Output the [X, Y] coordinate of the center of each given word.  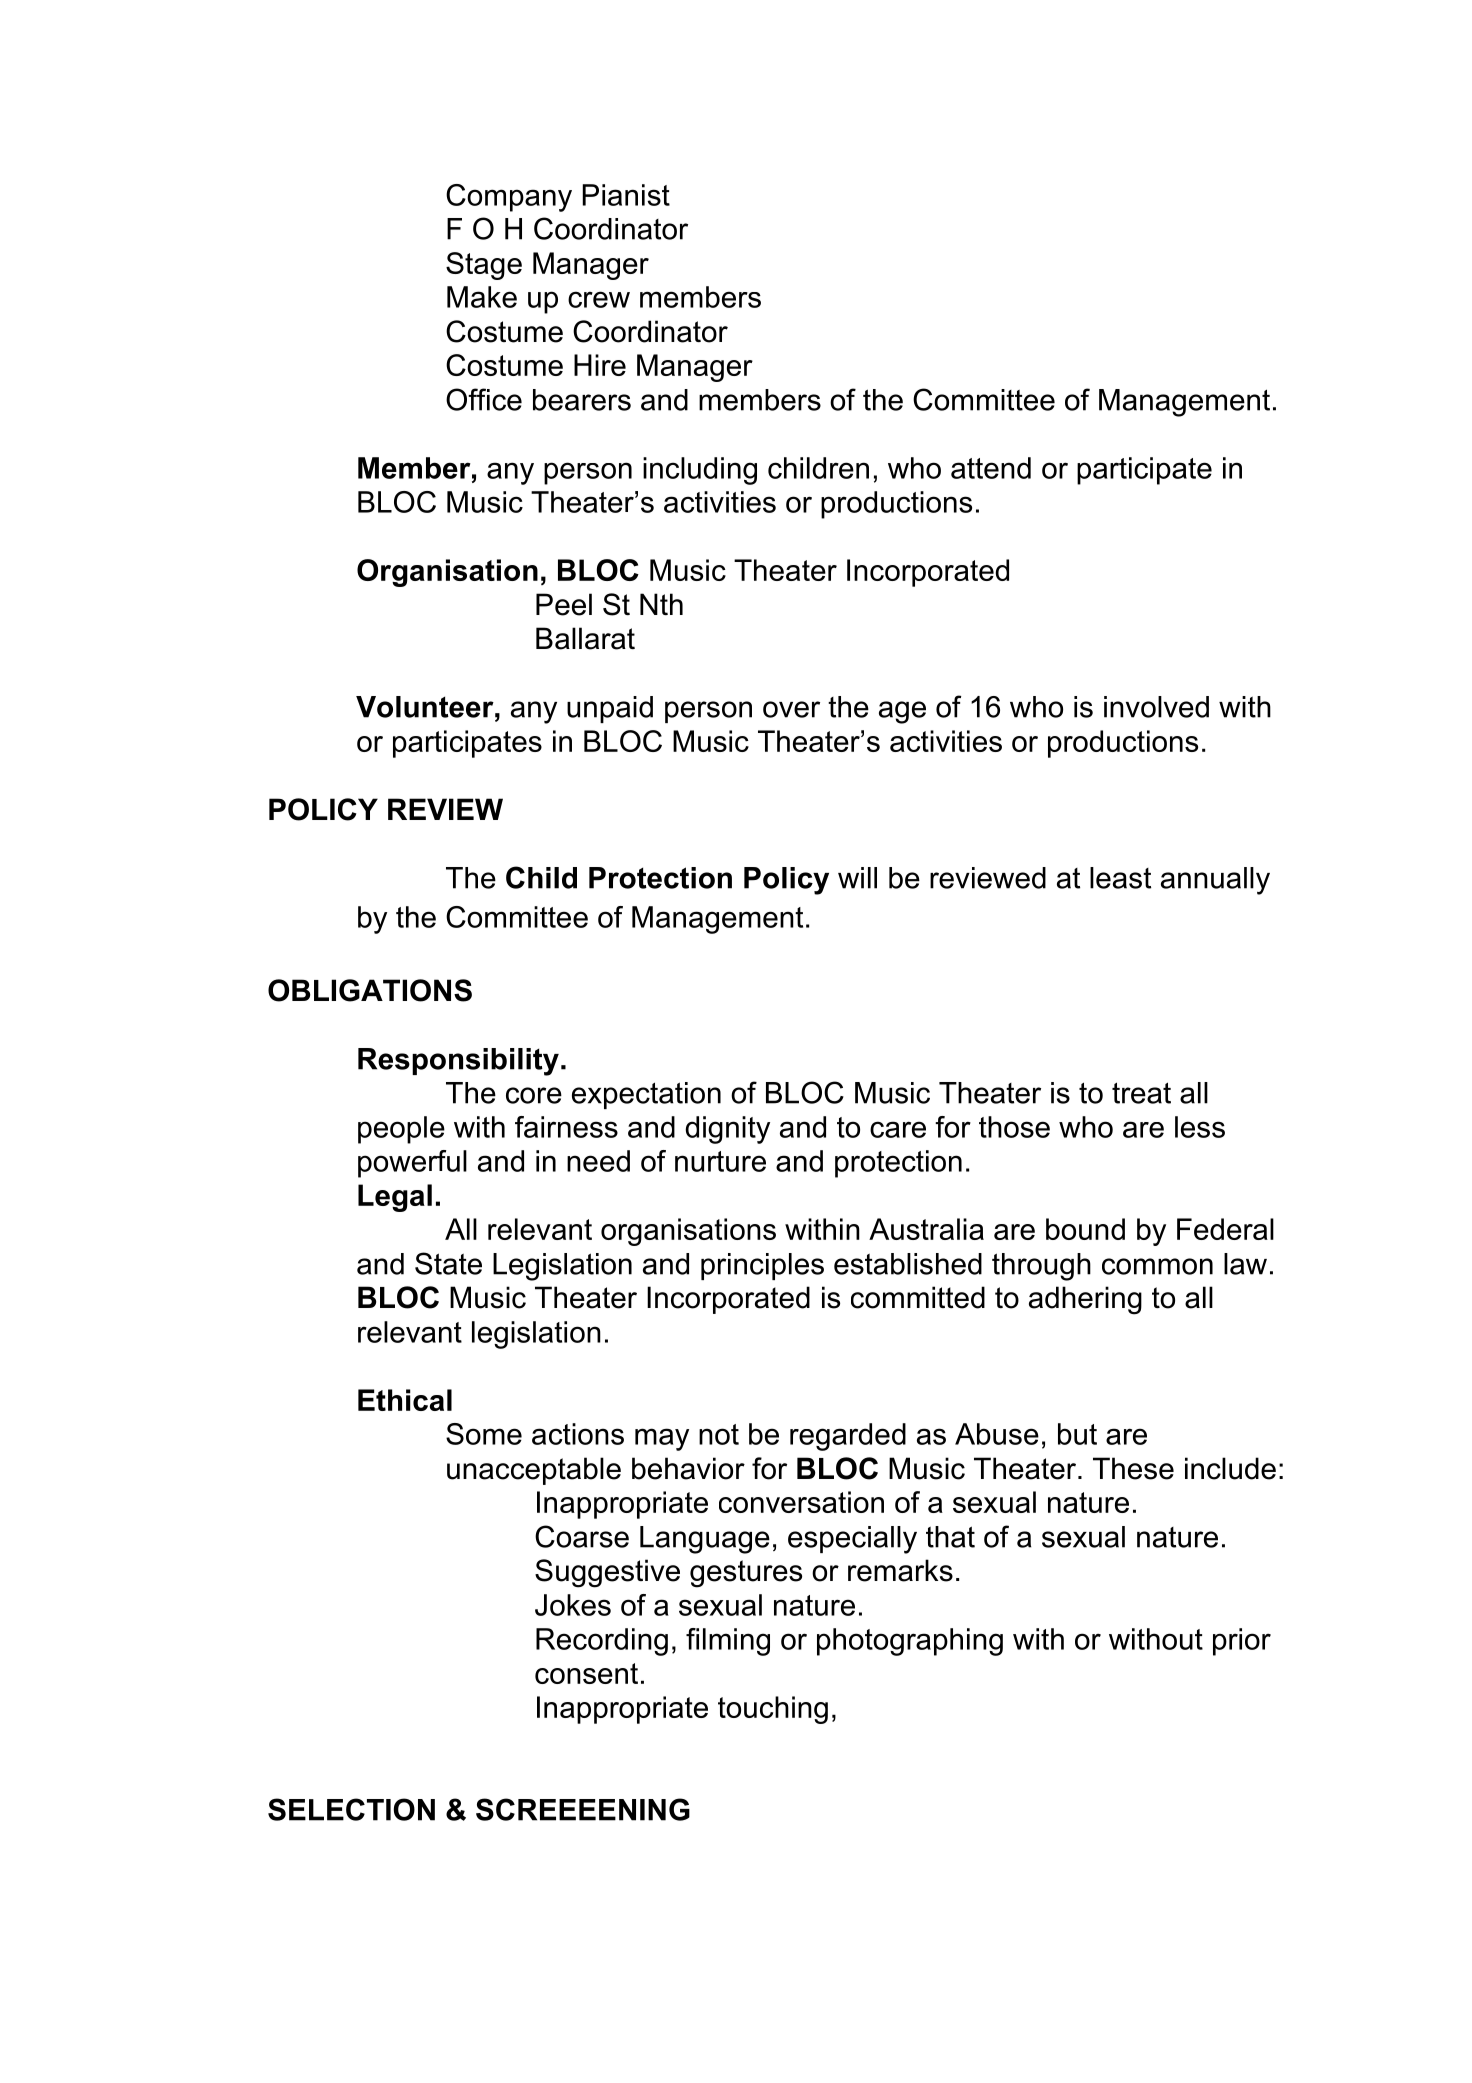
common [1157, 1266]
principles [762, 1266]
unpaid [610, 709]
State [448, 1263]
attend [991, 468]
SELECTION [351, 1809]
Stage [484, 266]
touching [773, 1710]
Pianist [626, 195]
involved [1156, 707]
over [791, 709]
